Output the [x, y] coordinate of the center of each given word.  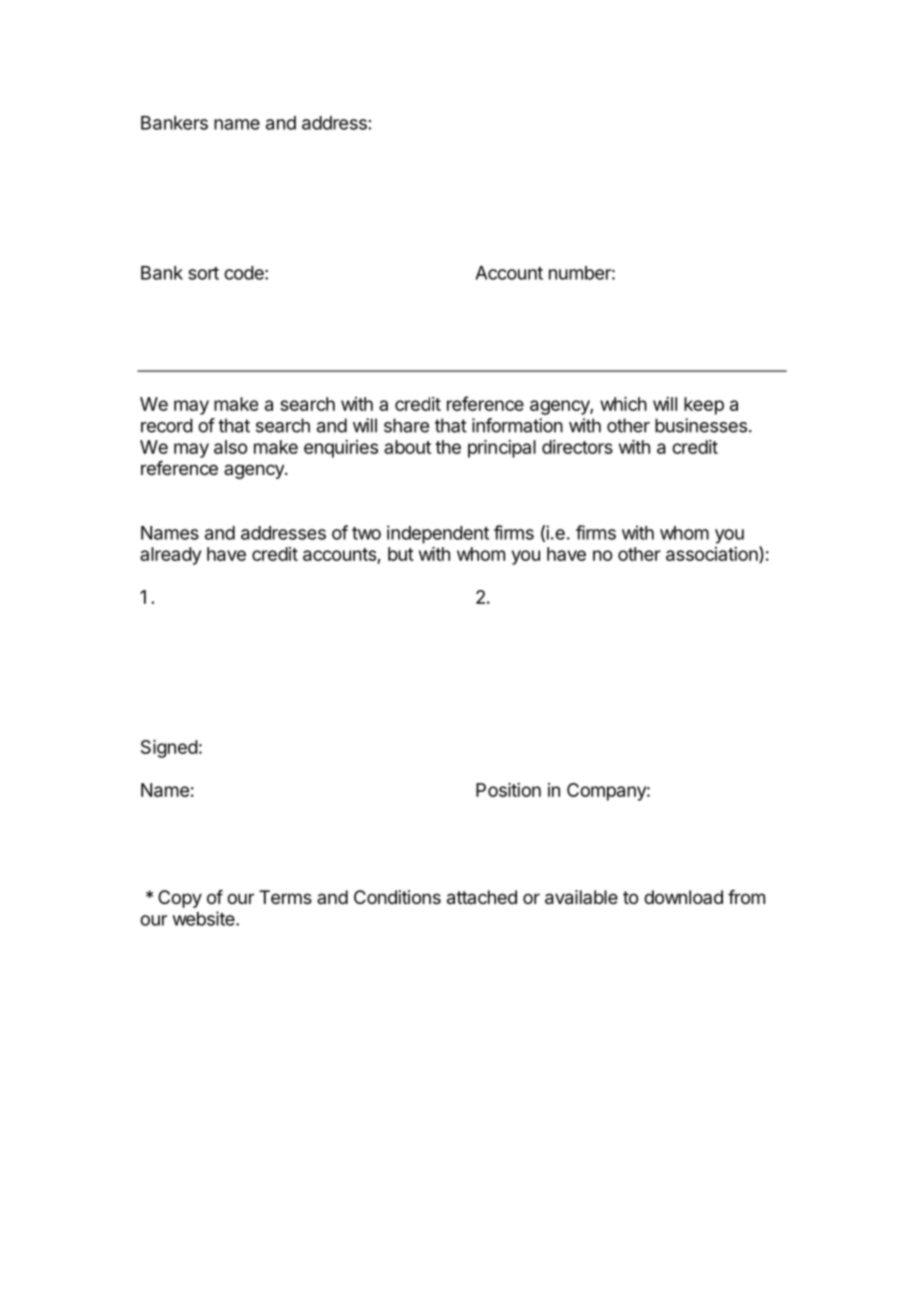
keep [704, 406]
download [683, 897]
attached [482, 897]
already [170, 556]
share [406, 425]
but [401, 554]
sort [203, 273]
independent [438, 534]
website [205, 918]
